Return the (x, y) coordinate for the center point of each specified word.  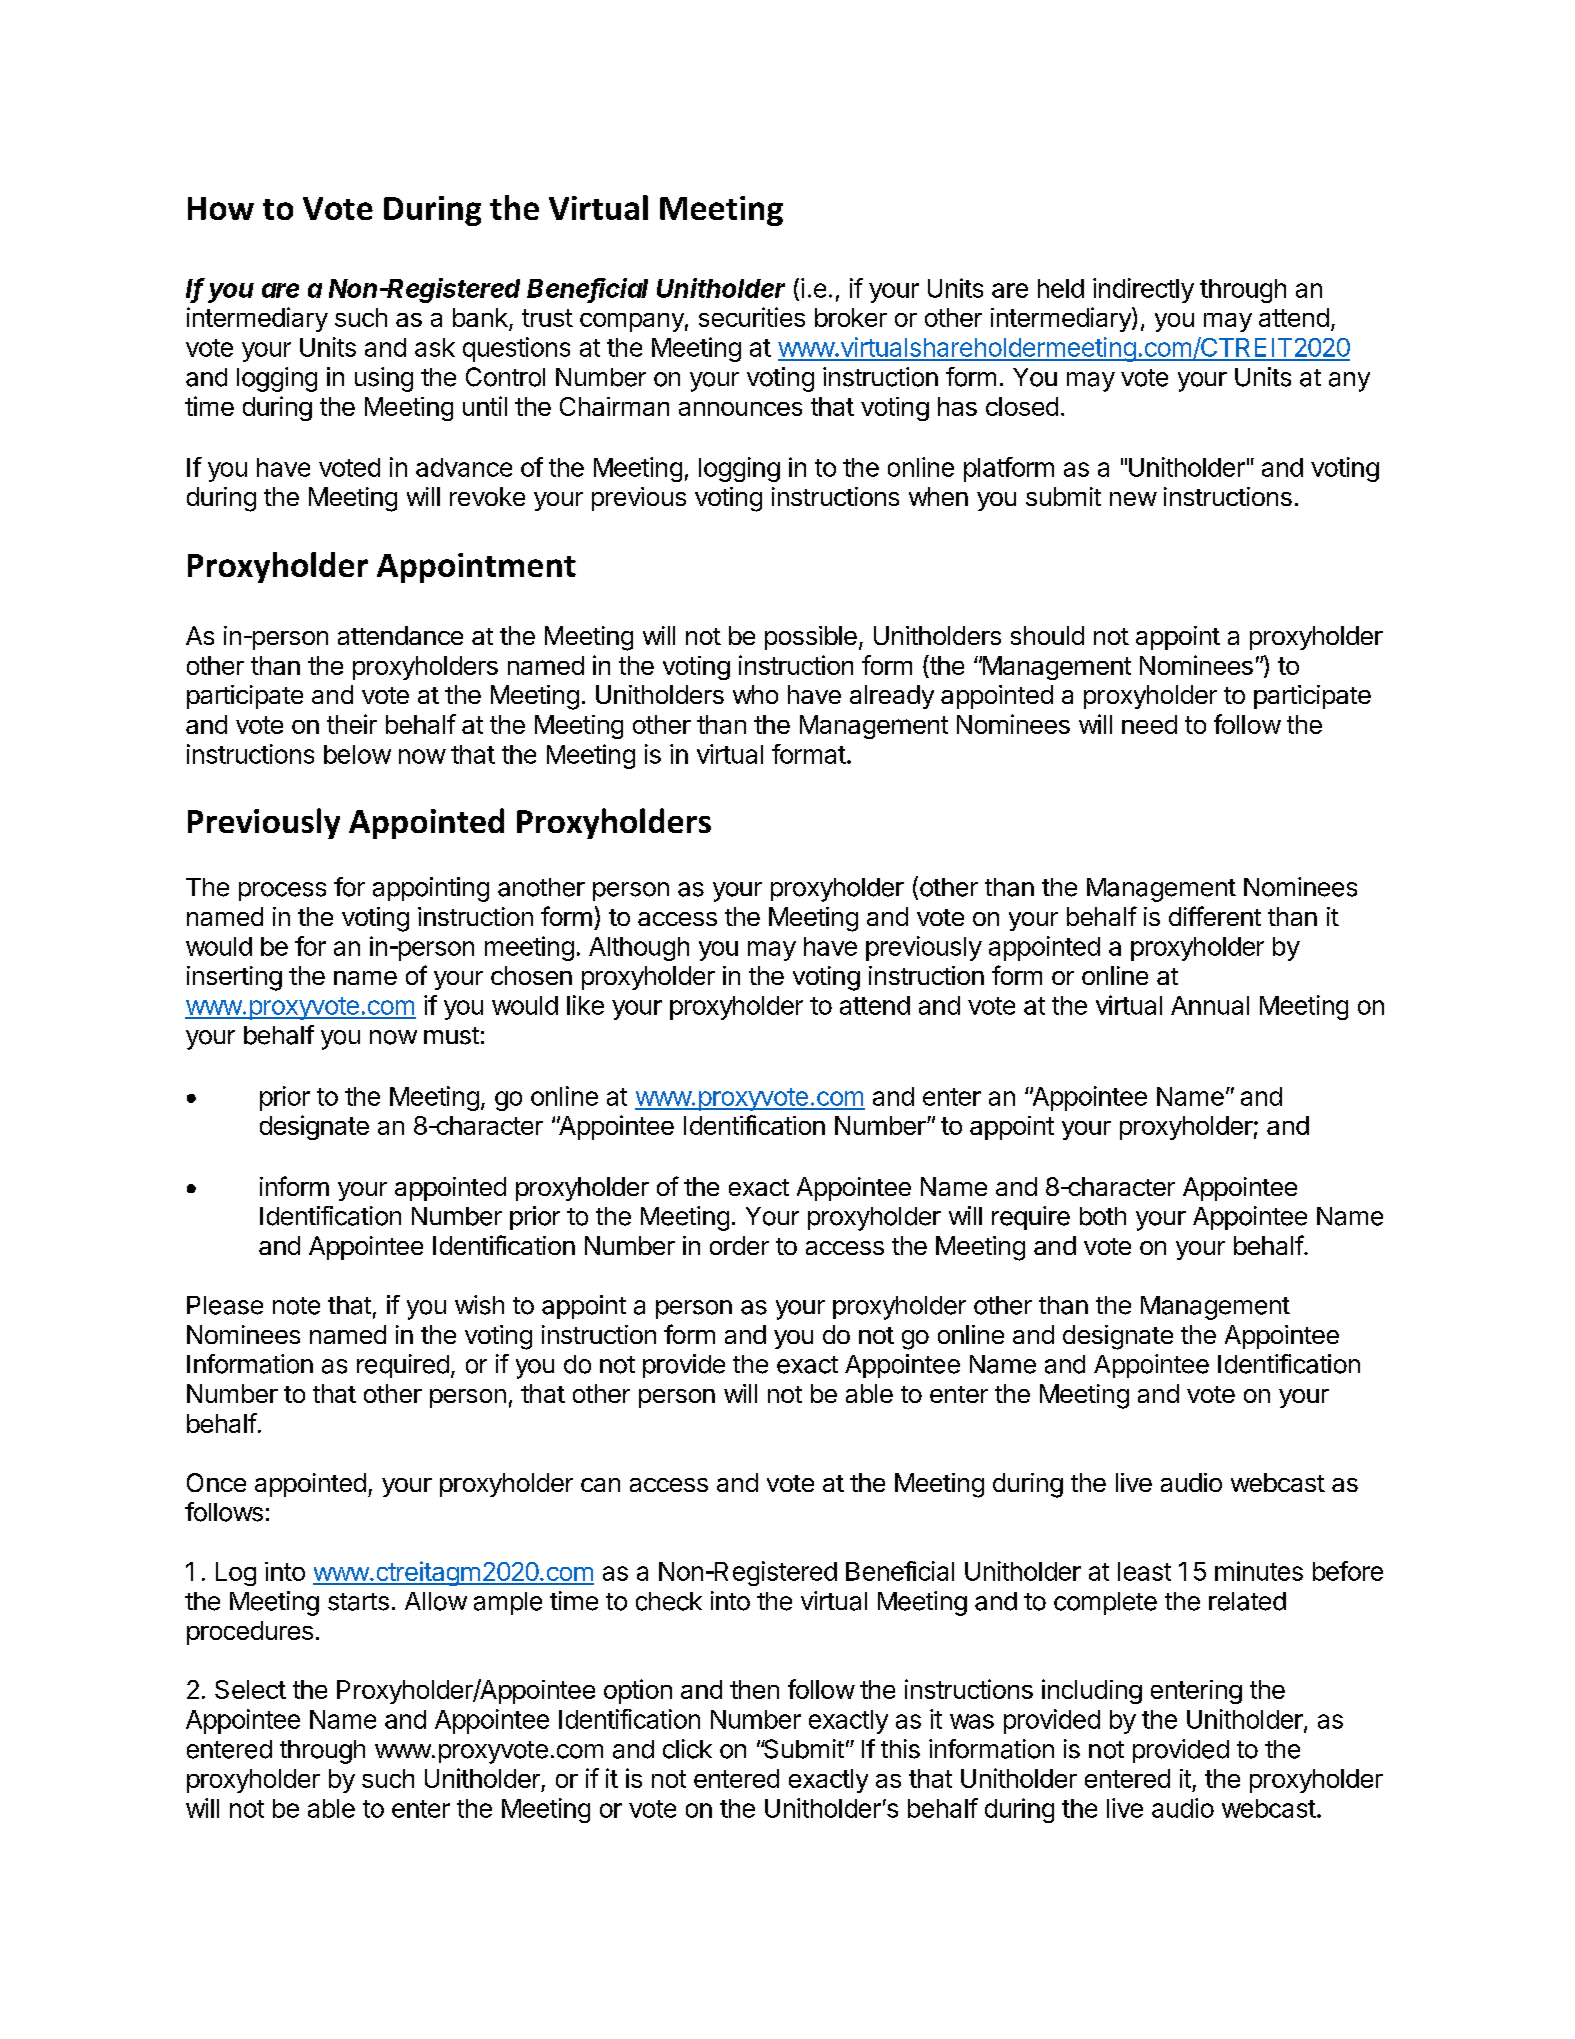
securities (752, 317)
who (755, 694)
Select (250, 1689)
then (754, 1689)
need (1149, 724)
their (352, 724)
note (296, 1306)
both (1103, 1216)
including (1092, 1691)
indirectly (1143, 290)
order (739, 1245)
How (221, 208)
